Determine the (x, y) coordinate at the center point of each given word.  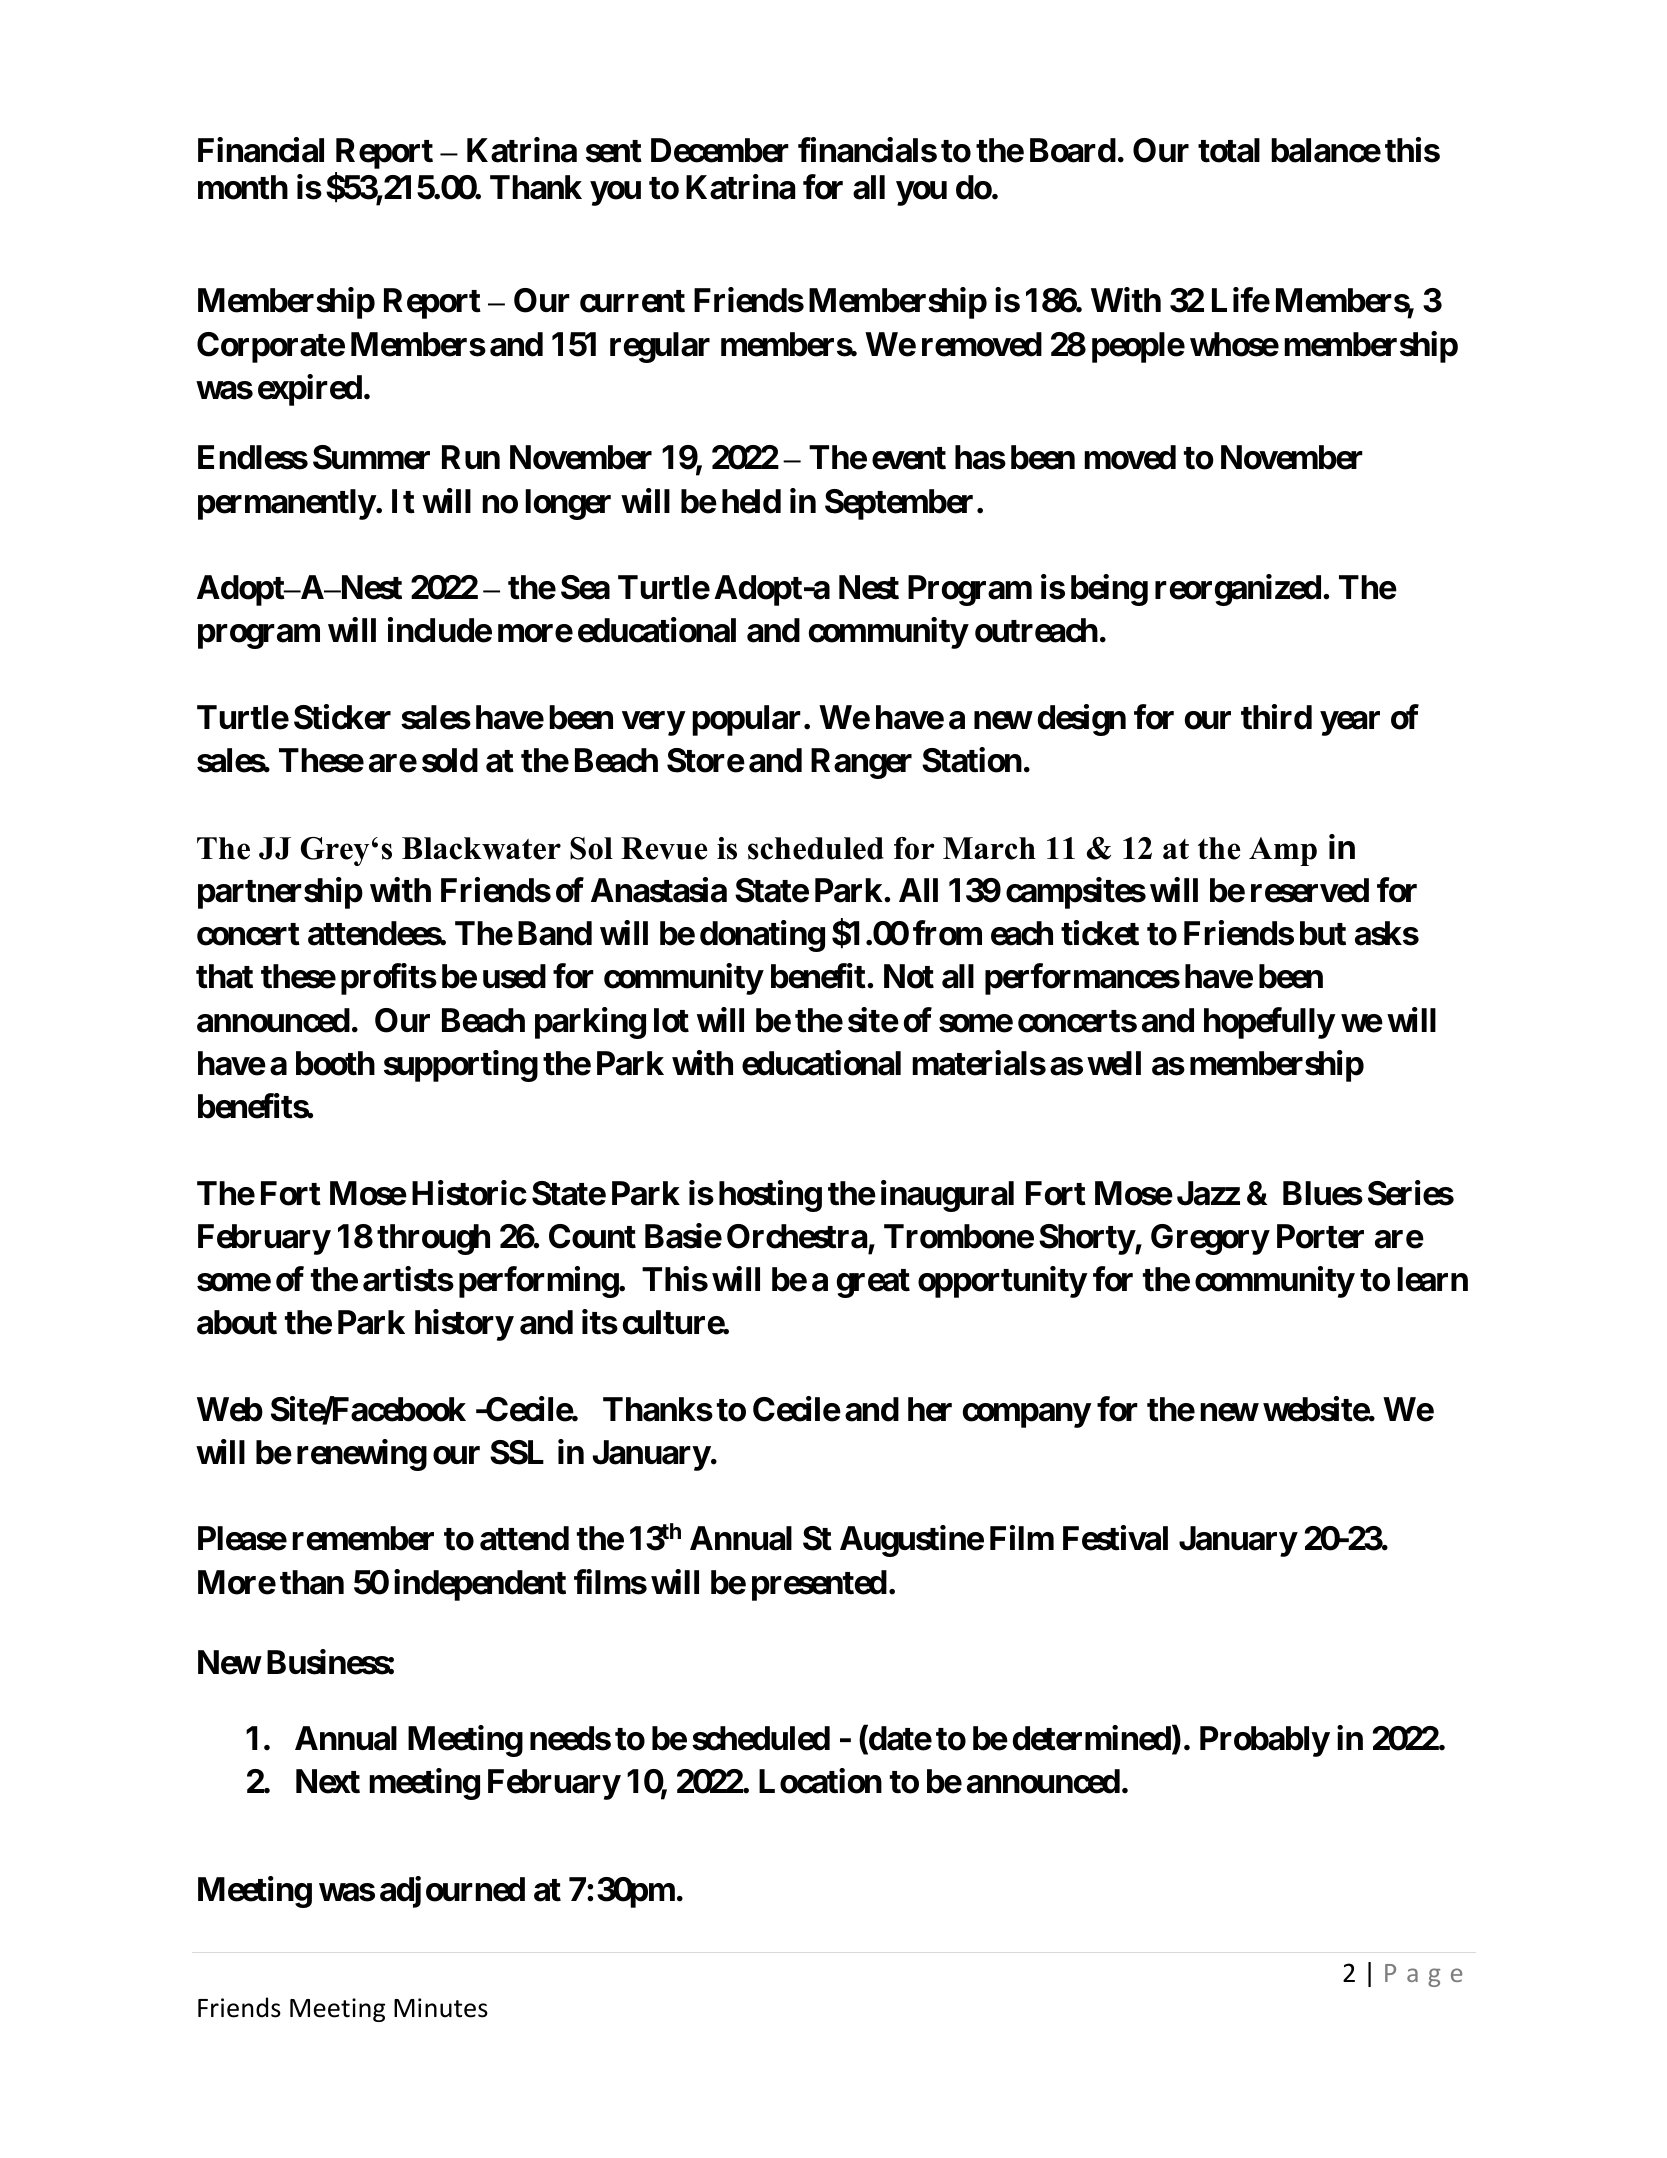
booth (335, 1063)
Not (909, 976)
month (243, 187)
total (1229, 150)
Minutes (441, 2008)
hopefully (1269, 1023)
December (720, 150)
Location (820, 1781)
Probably (1264, 1741)
